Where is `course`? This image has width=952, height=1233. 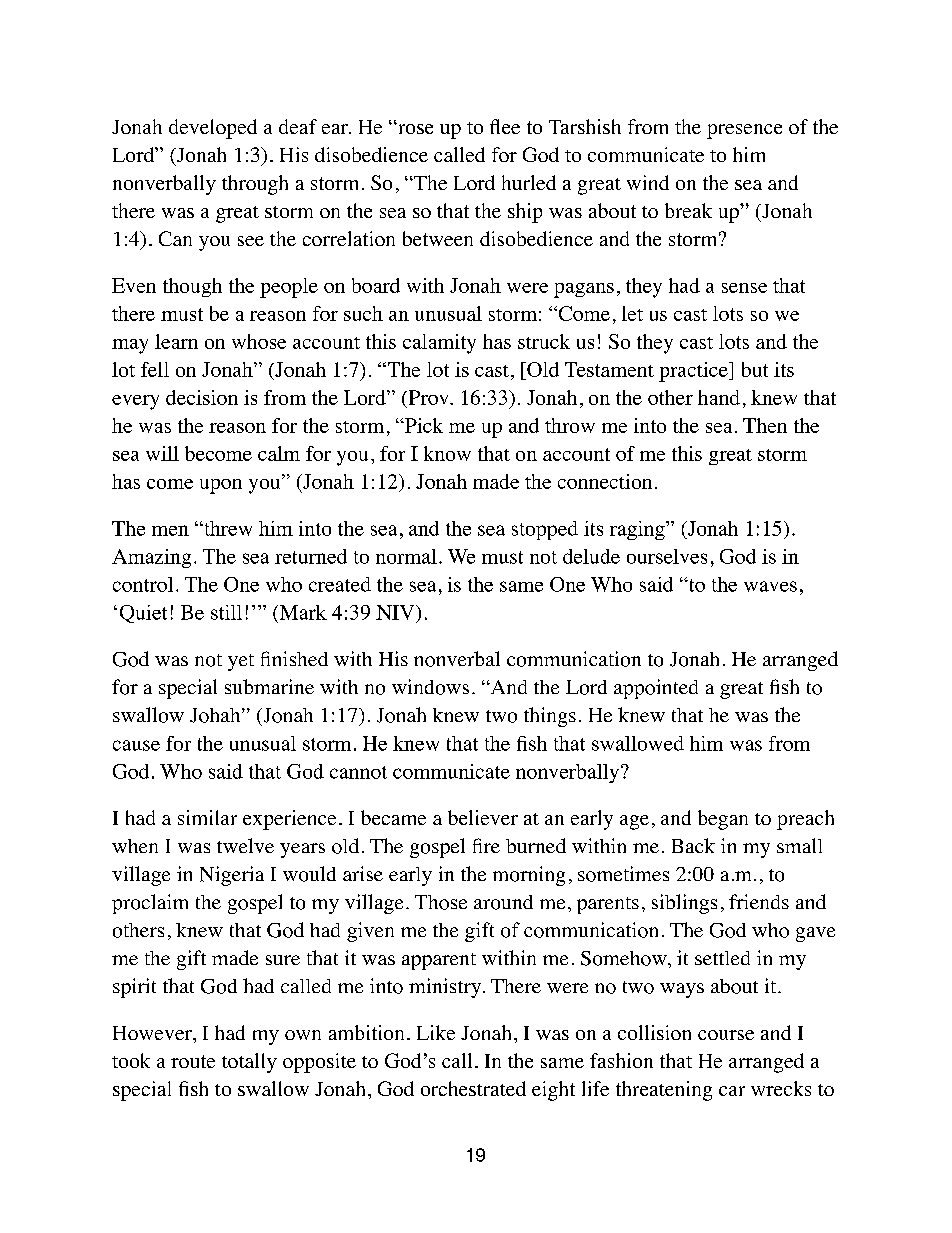 course is located at coordinates (726, 1035).
